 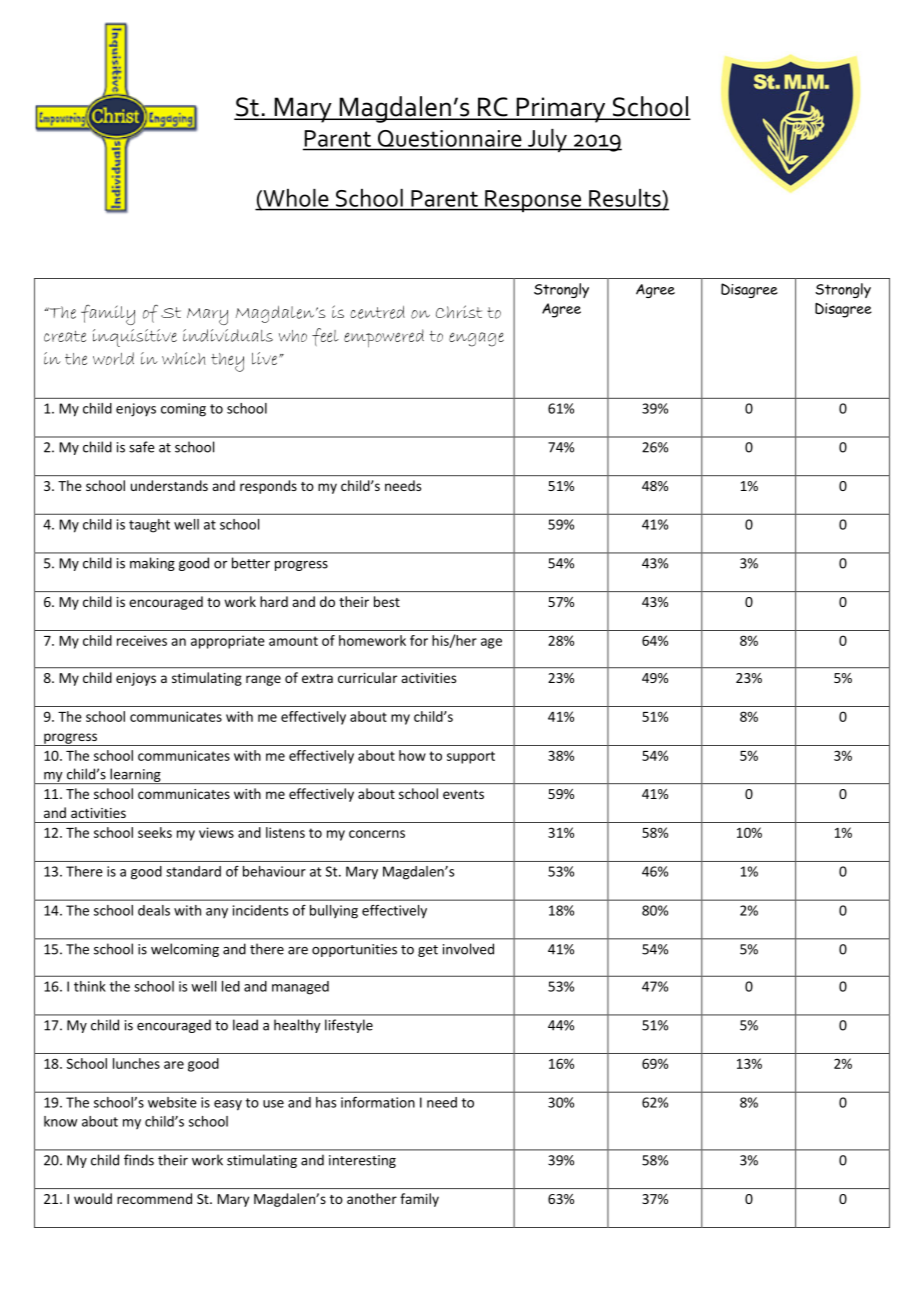 I want to click on support, so click(x=471, y=757).
